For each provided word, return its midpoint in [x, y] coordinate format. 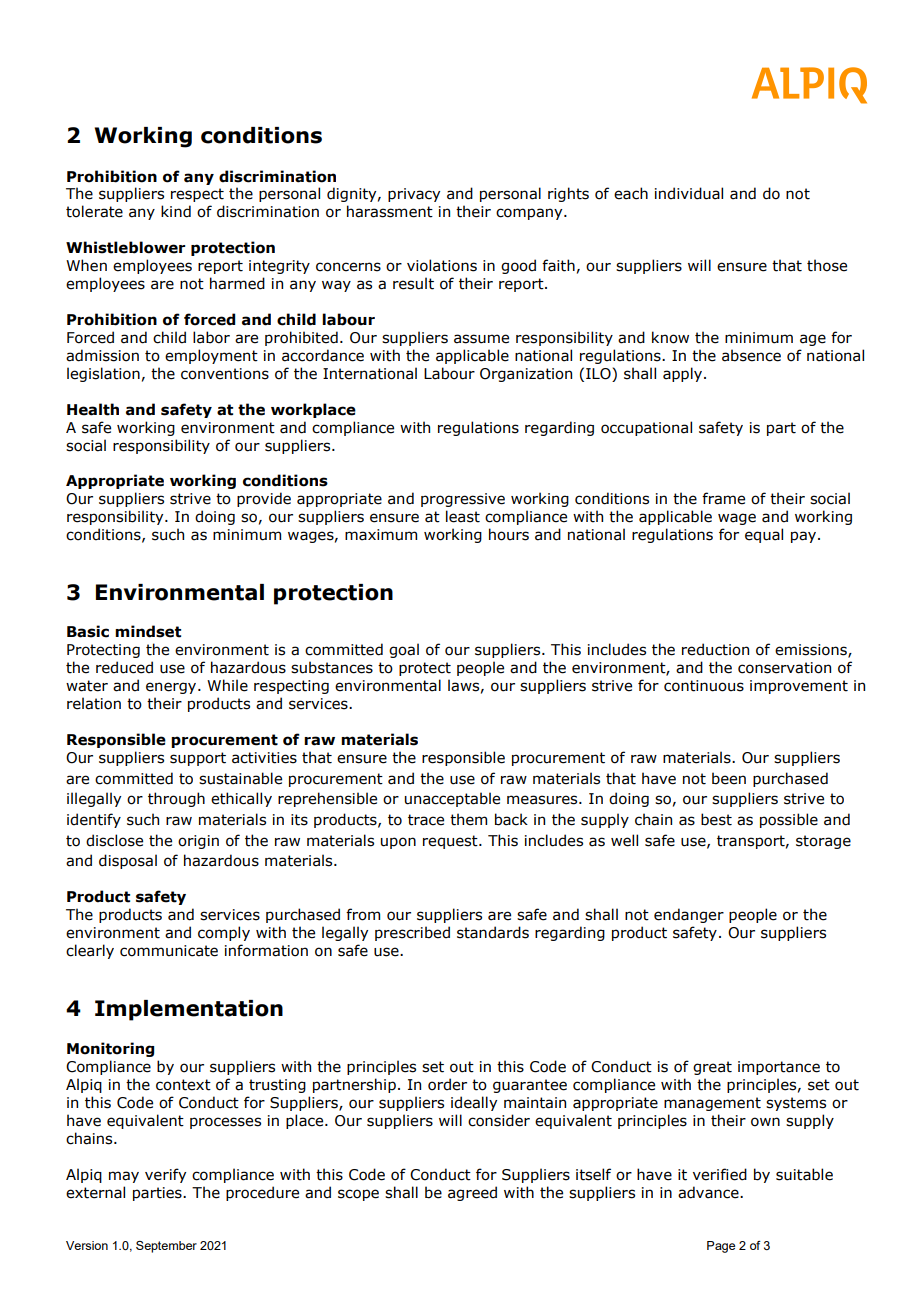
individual [689, 193]
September [166, 1247]
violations [442, 265]
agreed [472, 1193]
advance [709, 1192]
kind [176, 211]
